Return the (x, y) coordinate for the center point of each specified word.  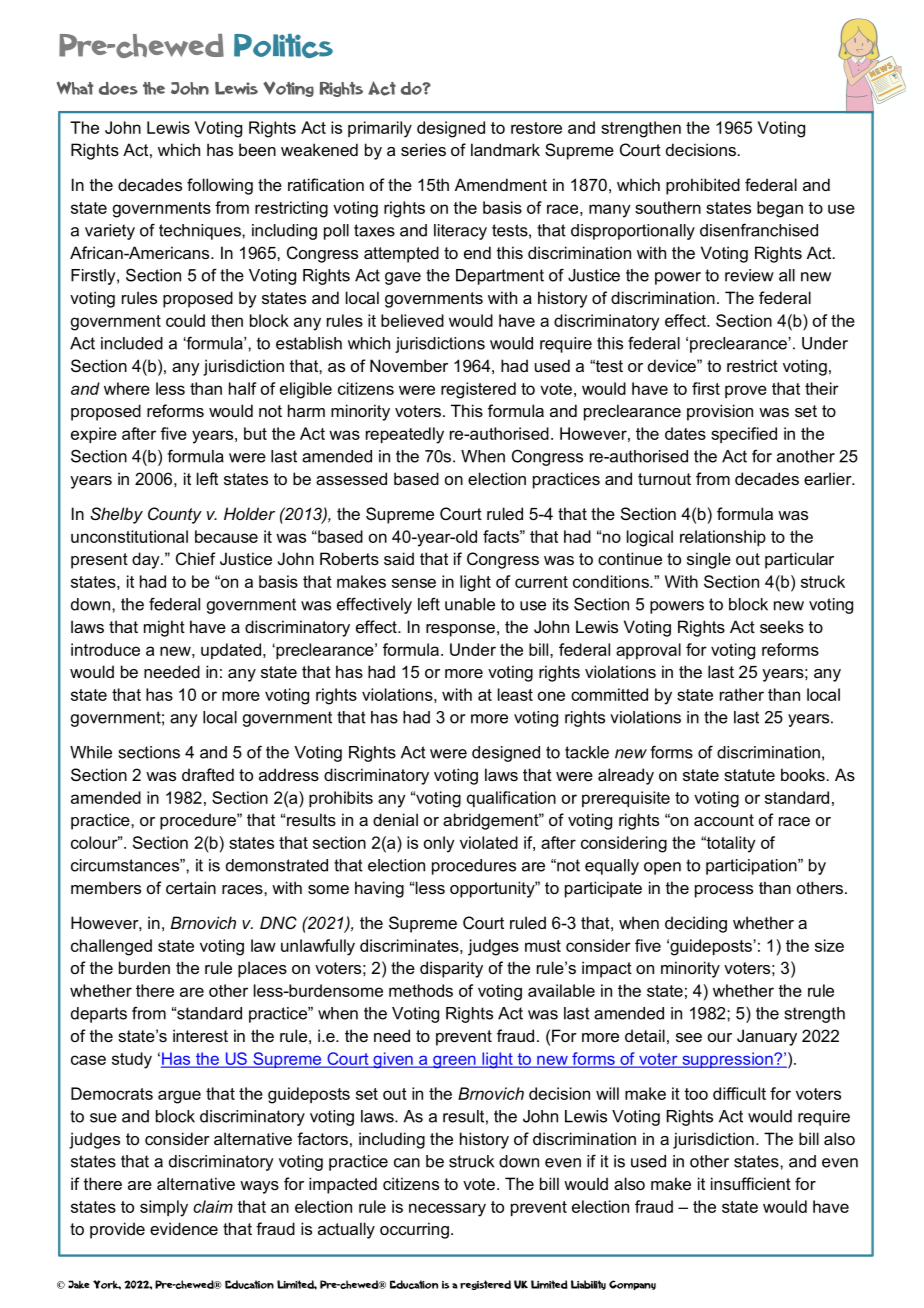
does (118, 88)
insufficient (751, 1183)
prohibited (703, 186)
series (423, 149)
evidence (184, 1228)
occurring (414, 1230)
